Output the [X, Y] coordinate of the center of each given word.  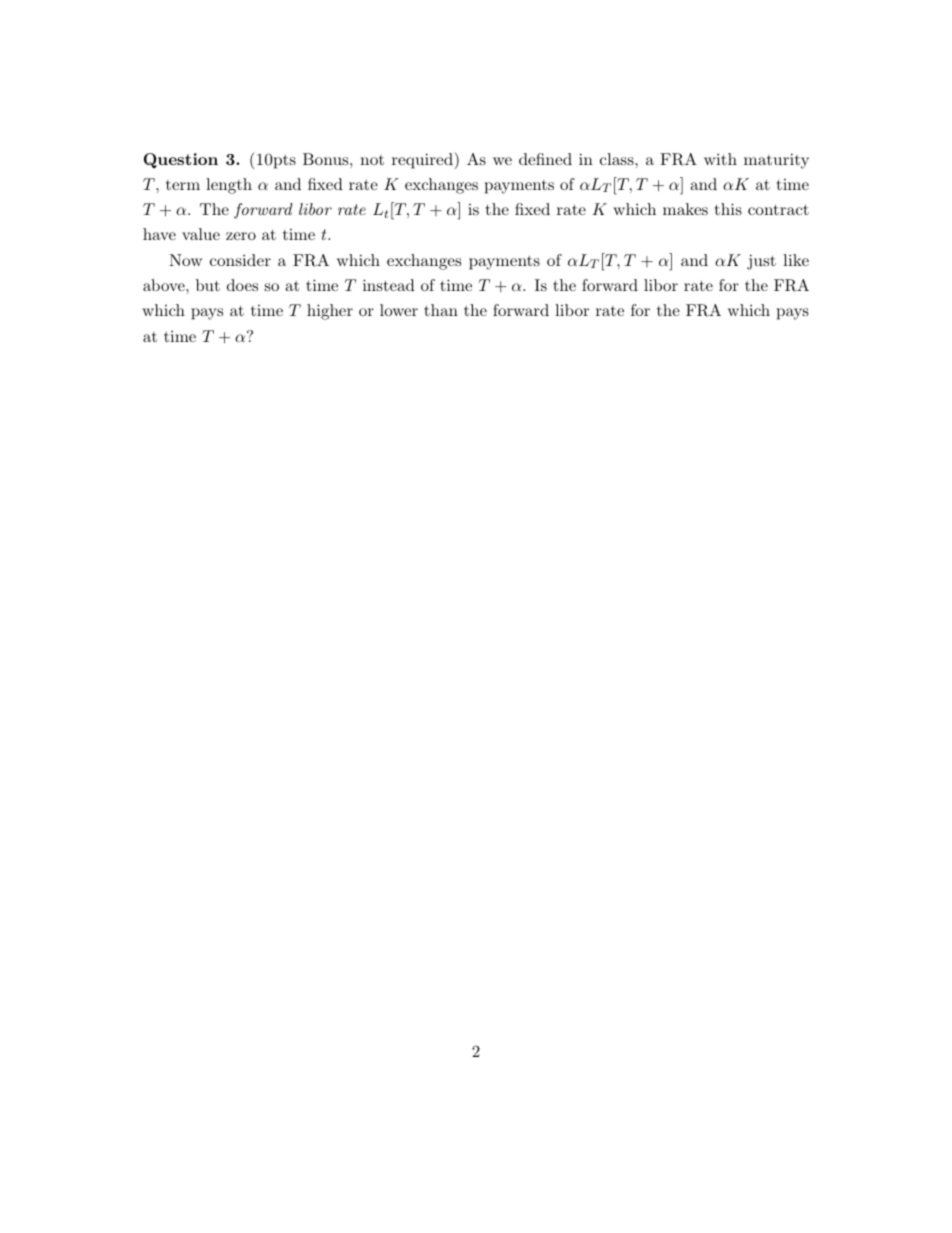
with [720, 159]
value [201, 234]
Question [181, 160]
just [761, 262]
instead [389, 285]
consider [240, 260]
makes [685, 209]
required [423, 160]
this [728, 209]
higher [330, 312]
